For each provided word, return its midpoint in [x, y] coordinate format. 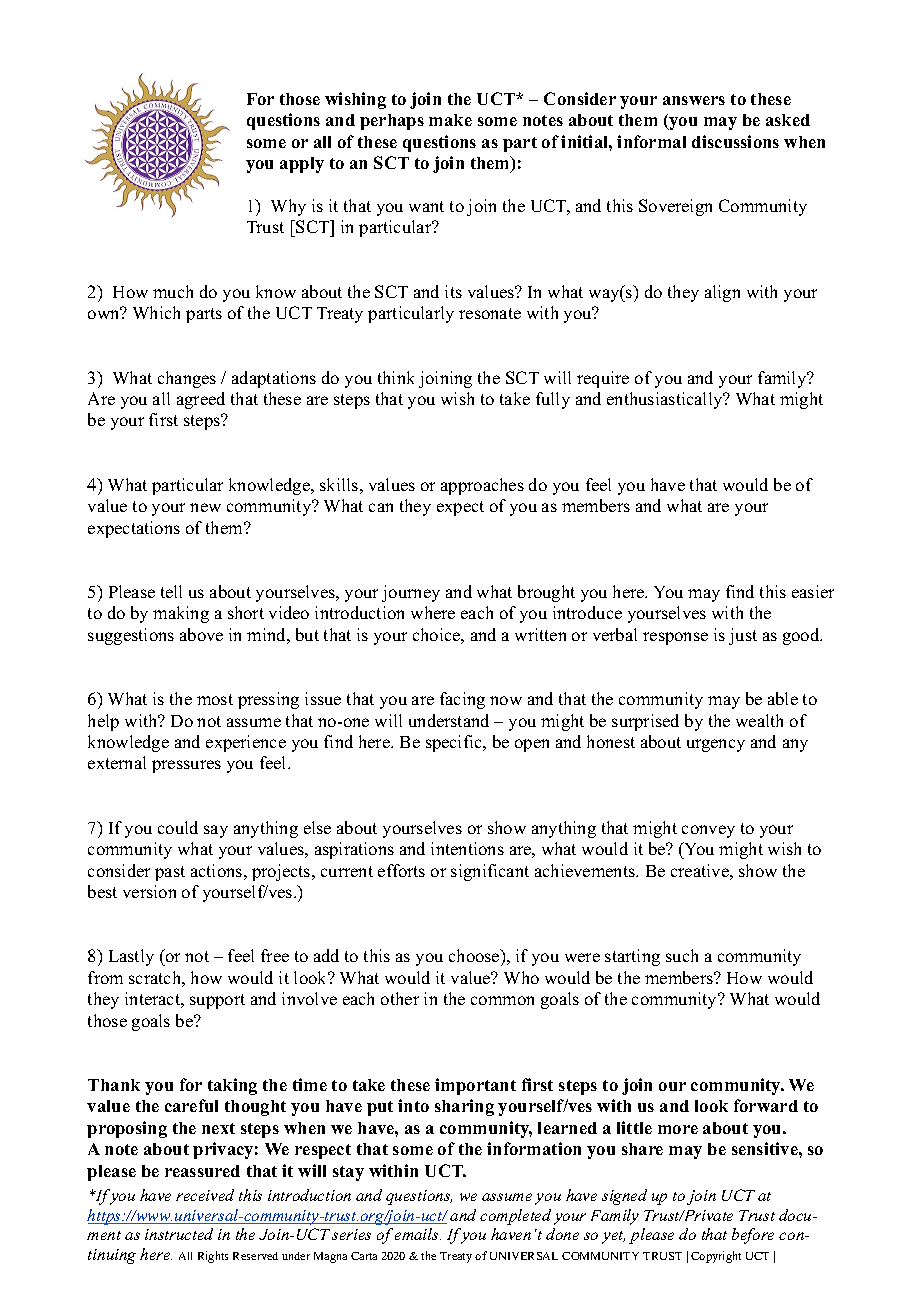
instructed [179, 1234]
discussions [735, 141]
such [682, 955]
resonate [490, 313]
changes [187, 379]
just [743, 636]
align [722, 293]
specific [455, 743]
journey [411, 593]
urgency [716, 745]
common [502, 1000]
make [450, 120]
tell [171, 591]
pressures [186, 766]
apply [302, 165]
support [217, 1001]
